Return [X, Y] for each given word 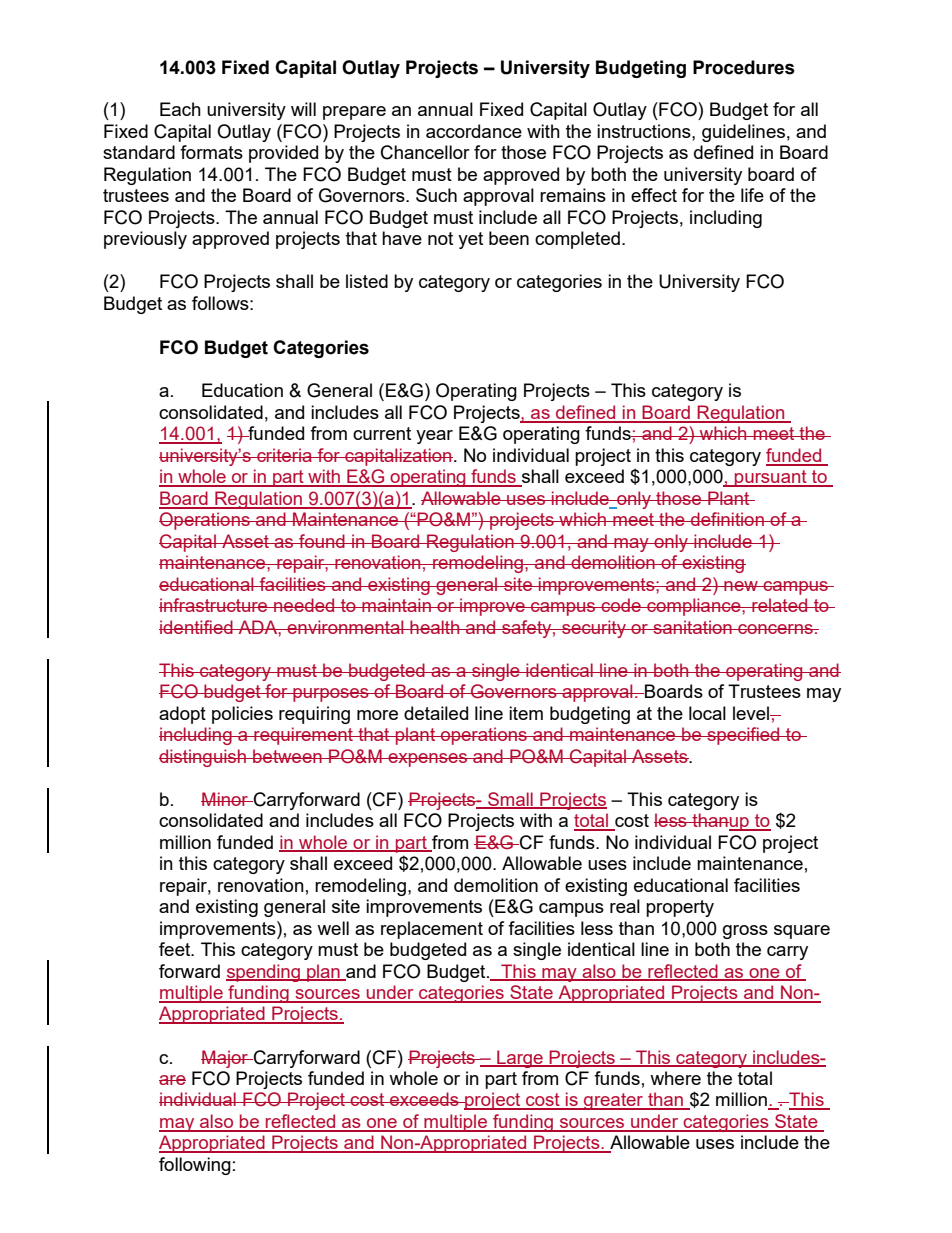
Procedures [744, 67]
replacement [432, 930]
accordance [474, 131]
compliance [694, 607]
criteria [284, 455]
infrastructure [214, 605]
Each [180, 109]
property [680, 908]
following [195, 1166]
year [434, 437]
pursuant [771, 478]
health [435, 627]
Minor [226, 799]
